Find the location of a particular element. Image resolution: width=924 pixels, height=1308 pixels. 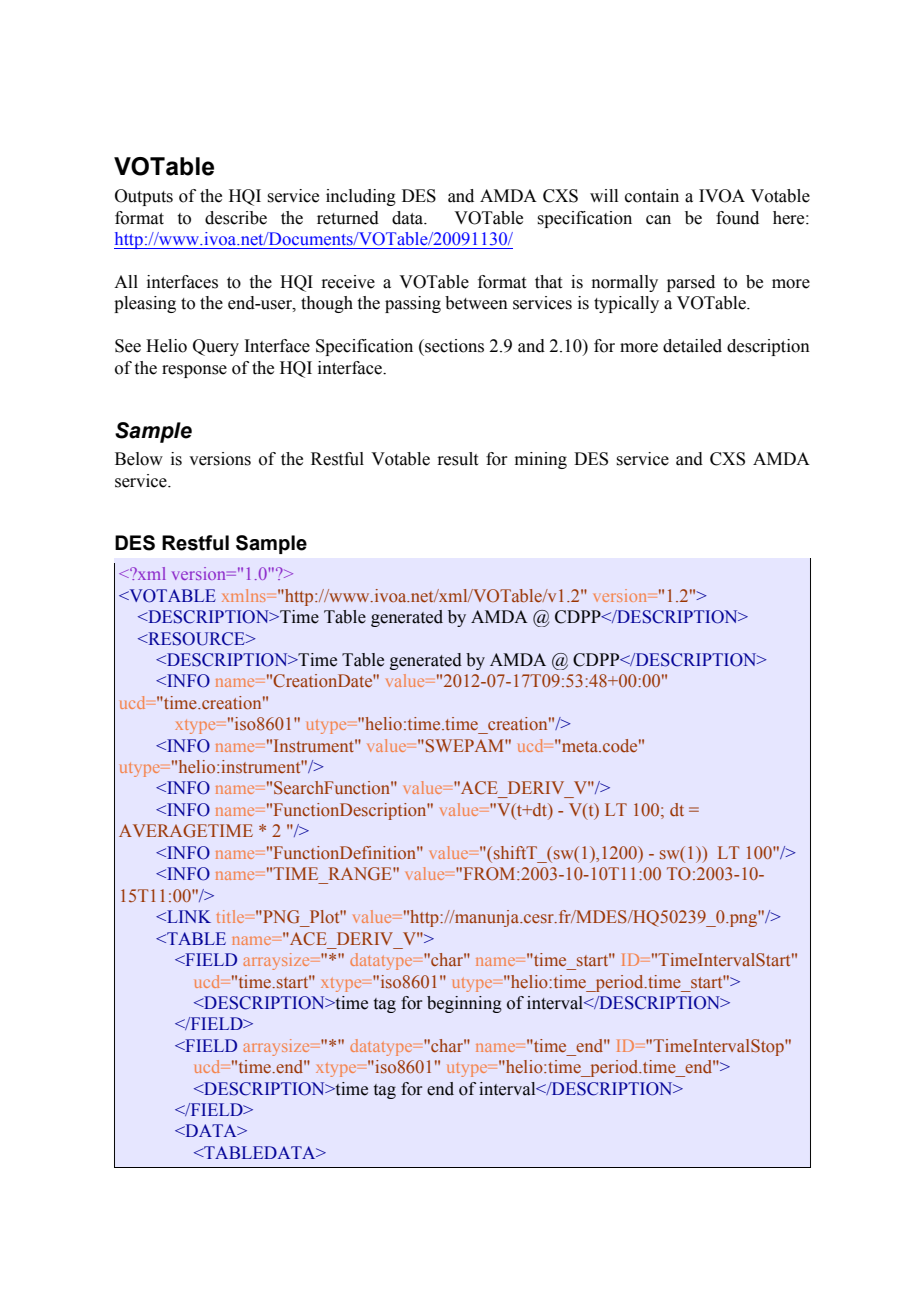

See is located at coordinates (128, 346).
